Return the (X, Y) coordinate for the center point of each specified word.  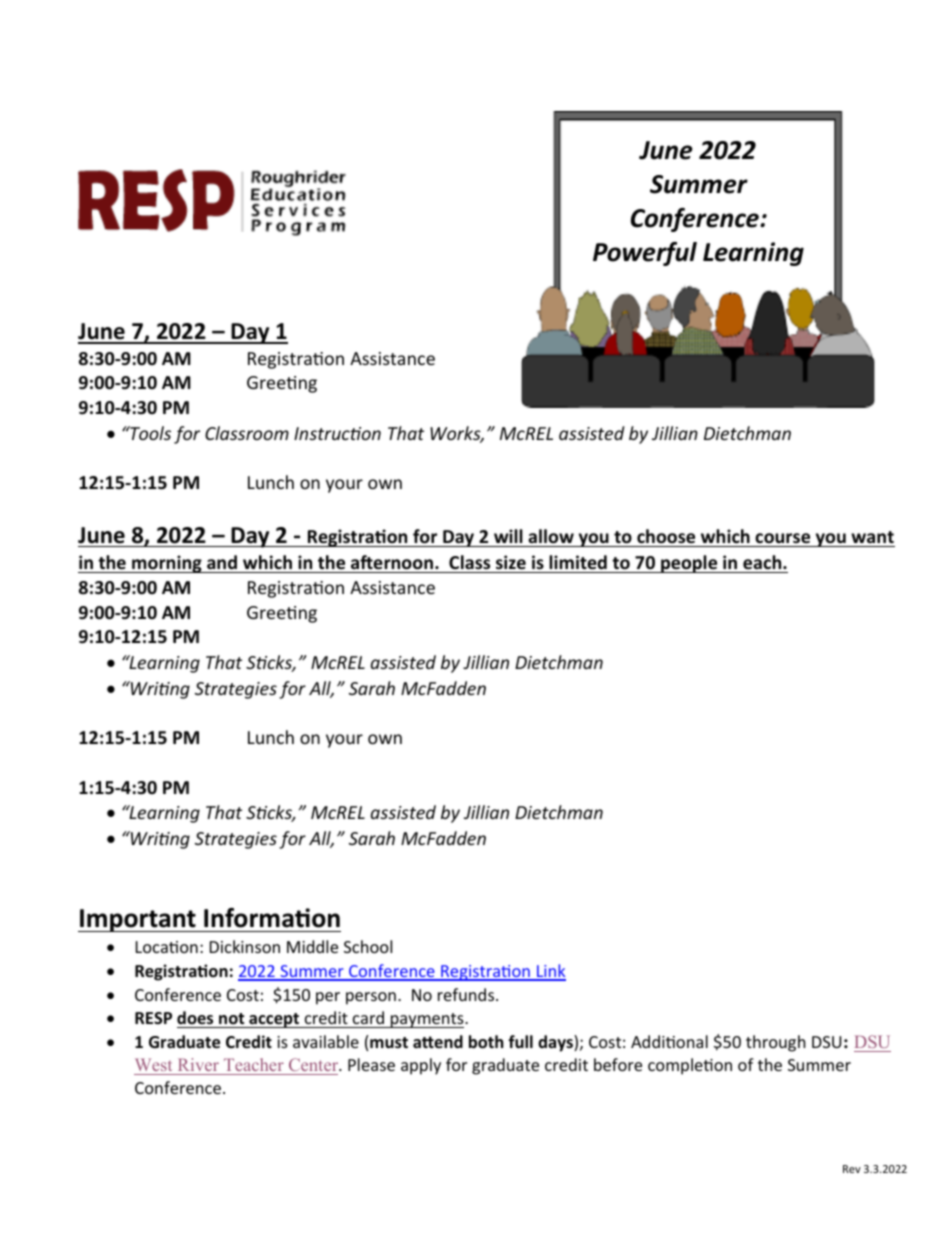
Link (550, 972)
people (689, 564)
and (222, 562)
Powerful (645, 254)
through (776, 1043)
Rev (852, 1169)
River (198, 1064)
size (511, 562)
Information (272, 918)
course (782, 538)
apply (421, 1066)
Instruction (337, 433)
